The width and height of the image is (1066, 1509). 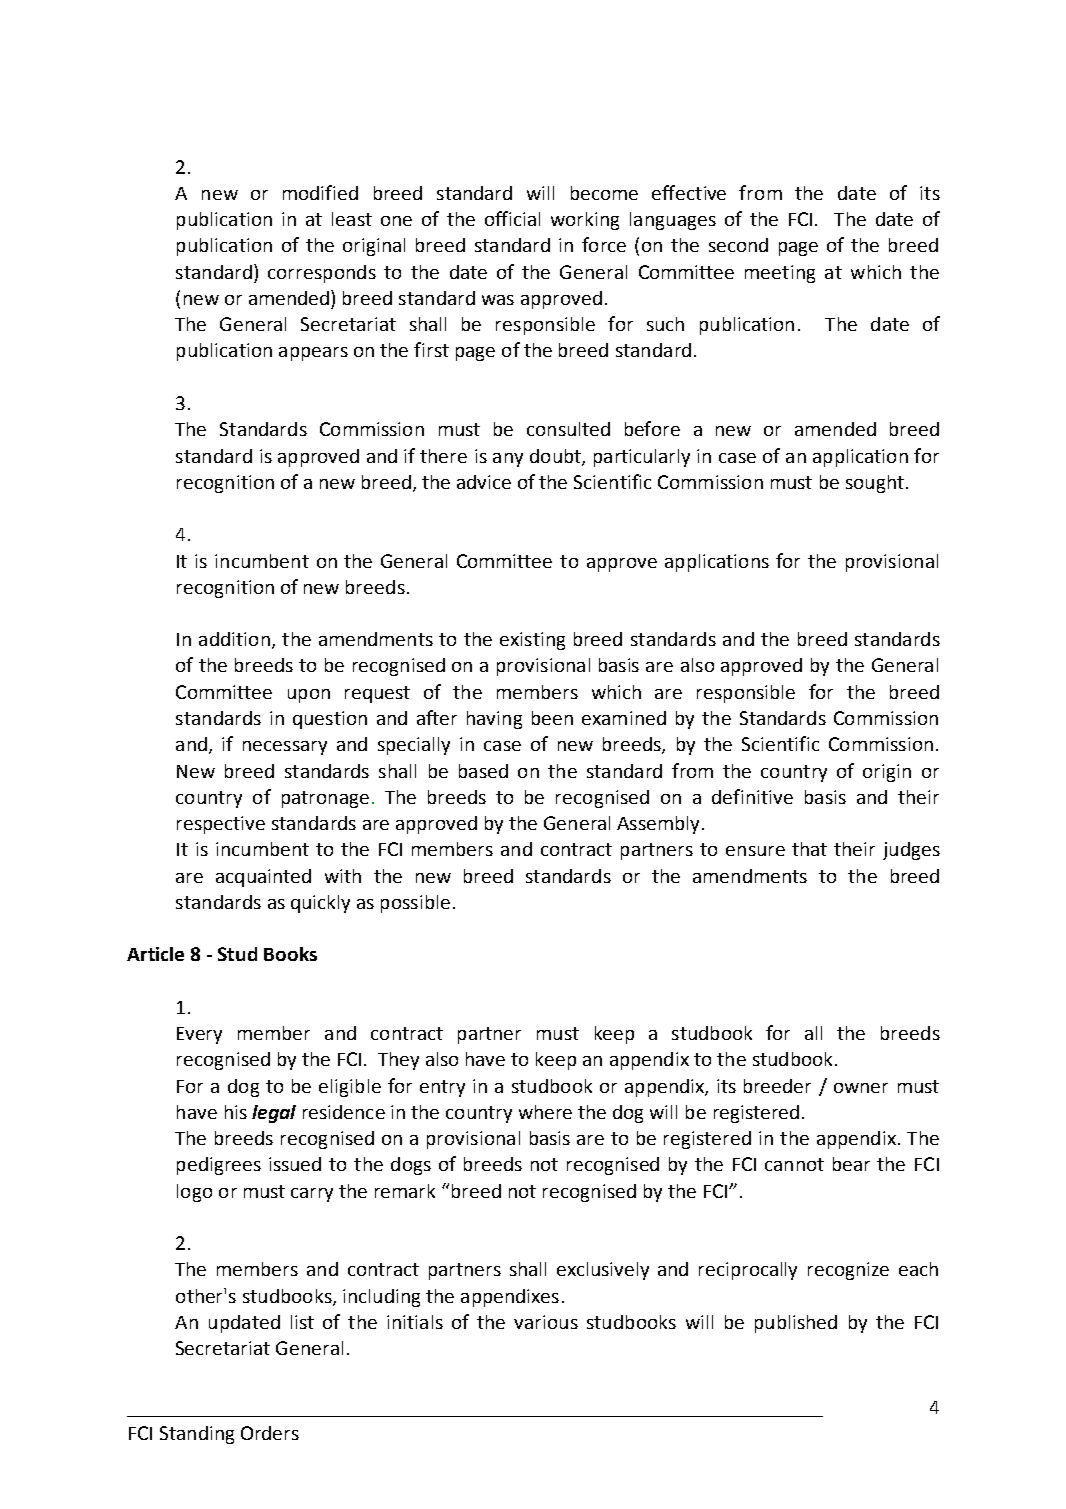 What do you see at coordinates (320, 192) in the image?
I see `modified` at bounding box center [320, 192].
